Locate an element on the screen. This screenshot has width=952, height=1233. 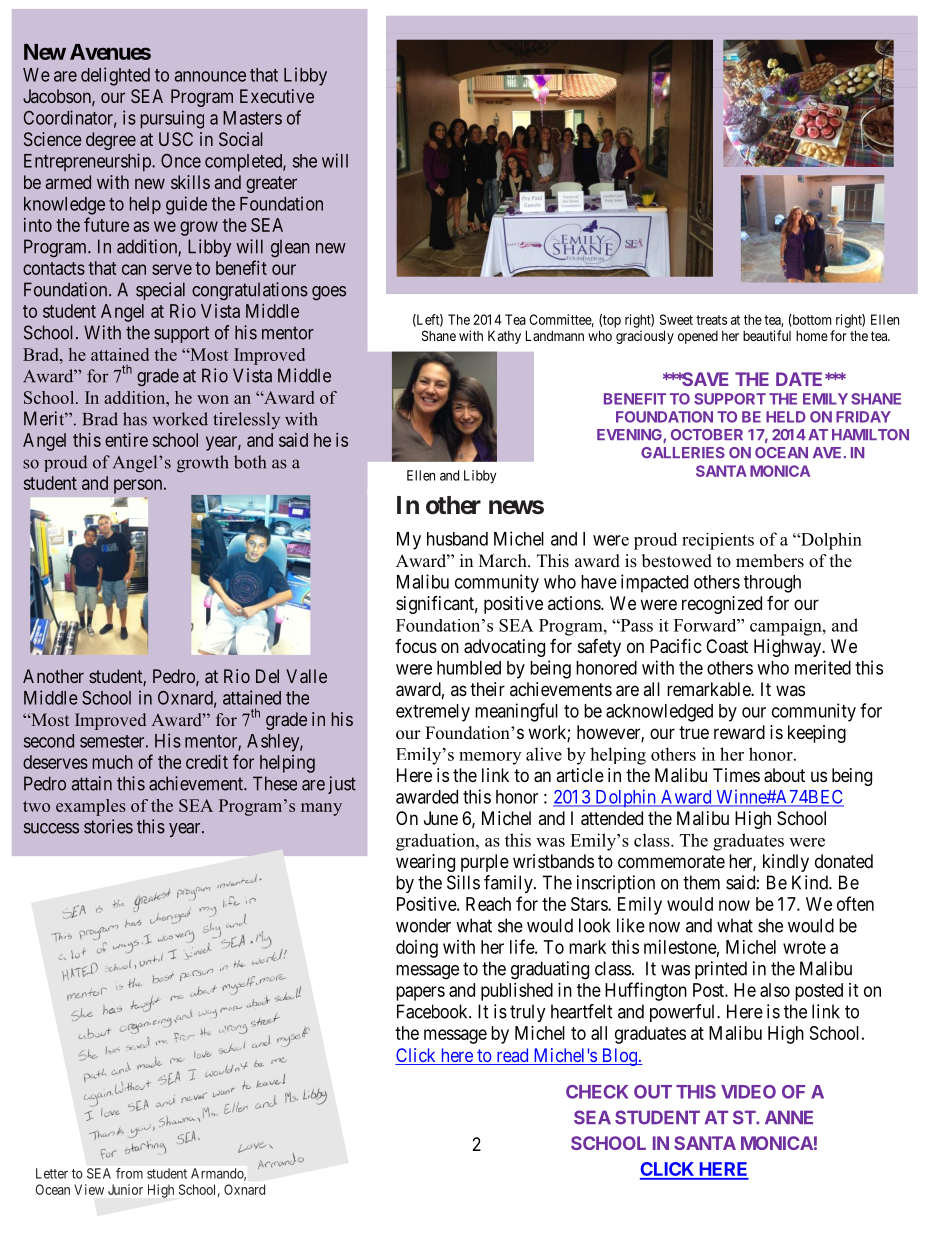
focus is located at coordinates (416, 646).
